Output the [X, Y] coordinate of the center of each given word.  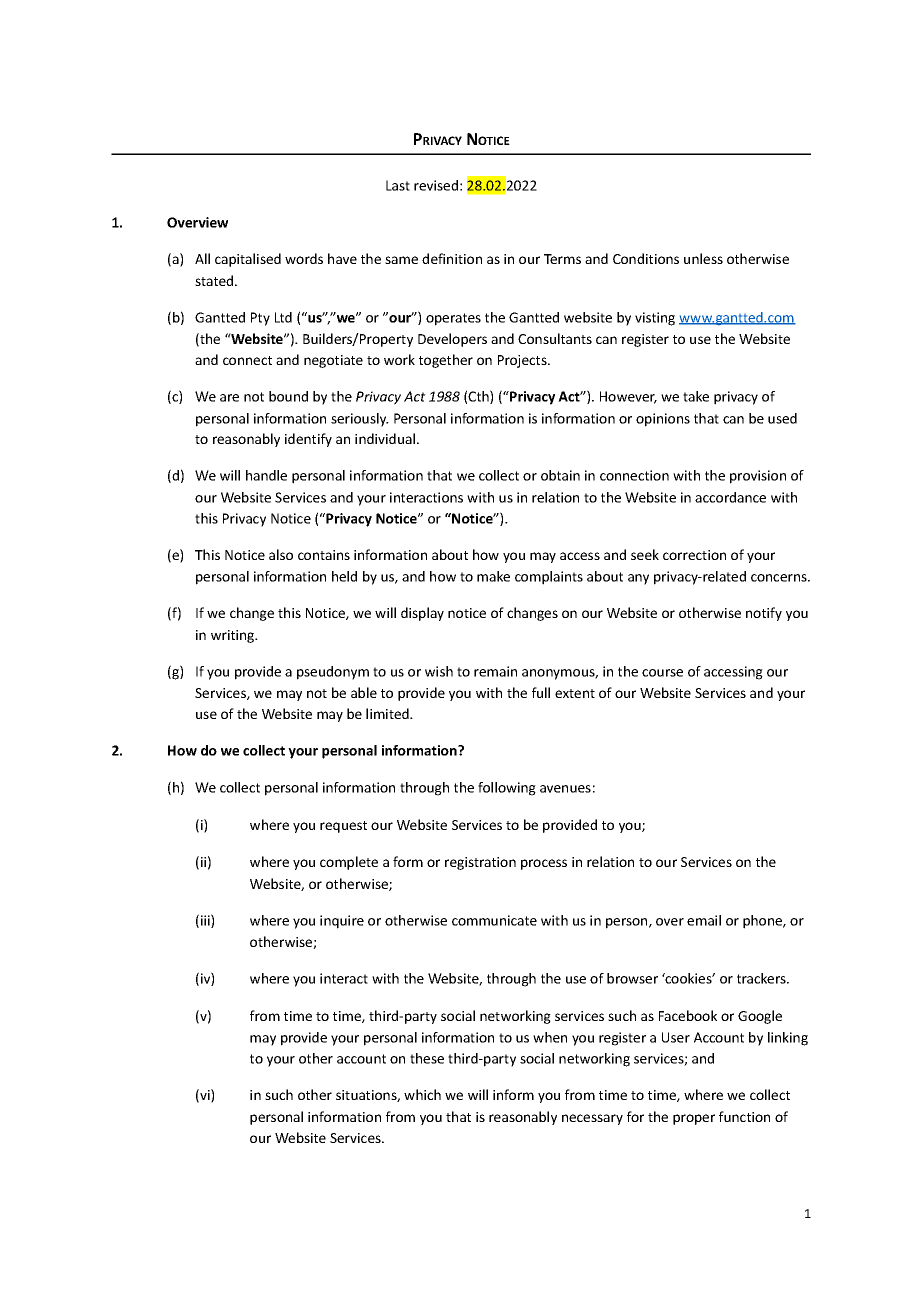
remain [495, 671]
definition [452, 258]
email [704, 920]
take [696, 396]
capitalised [248, 260]
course [662, 673]
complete [349, 863]
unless [703, 258]
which [422, 1094]
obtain [560, 475]
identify [308, 440]
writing [234, 636]
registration [480, 863]
